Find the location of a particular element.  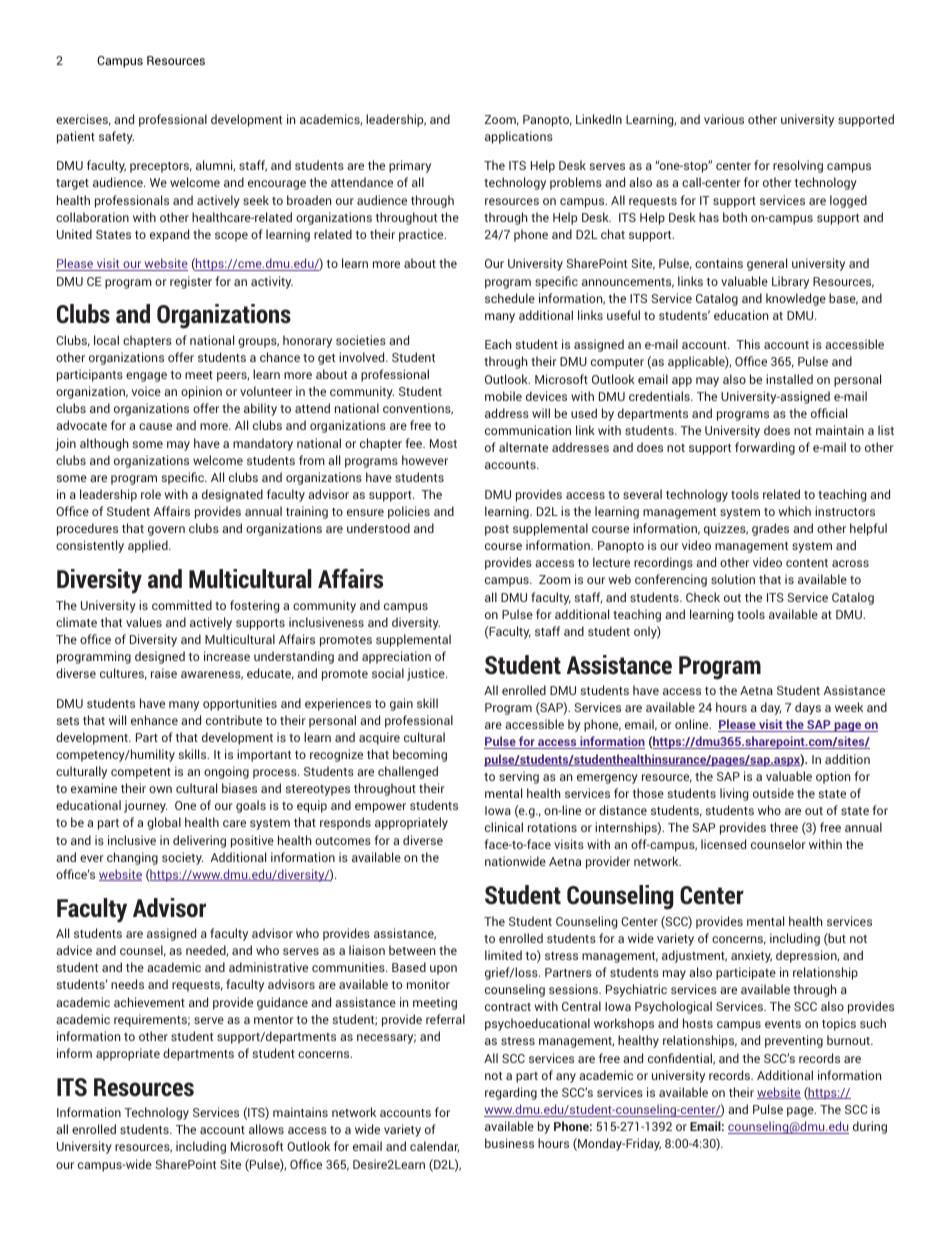

regarding is located at coordinates (511, 1093).
